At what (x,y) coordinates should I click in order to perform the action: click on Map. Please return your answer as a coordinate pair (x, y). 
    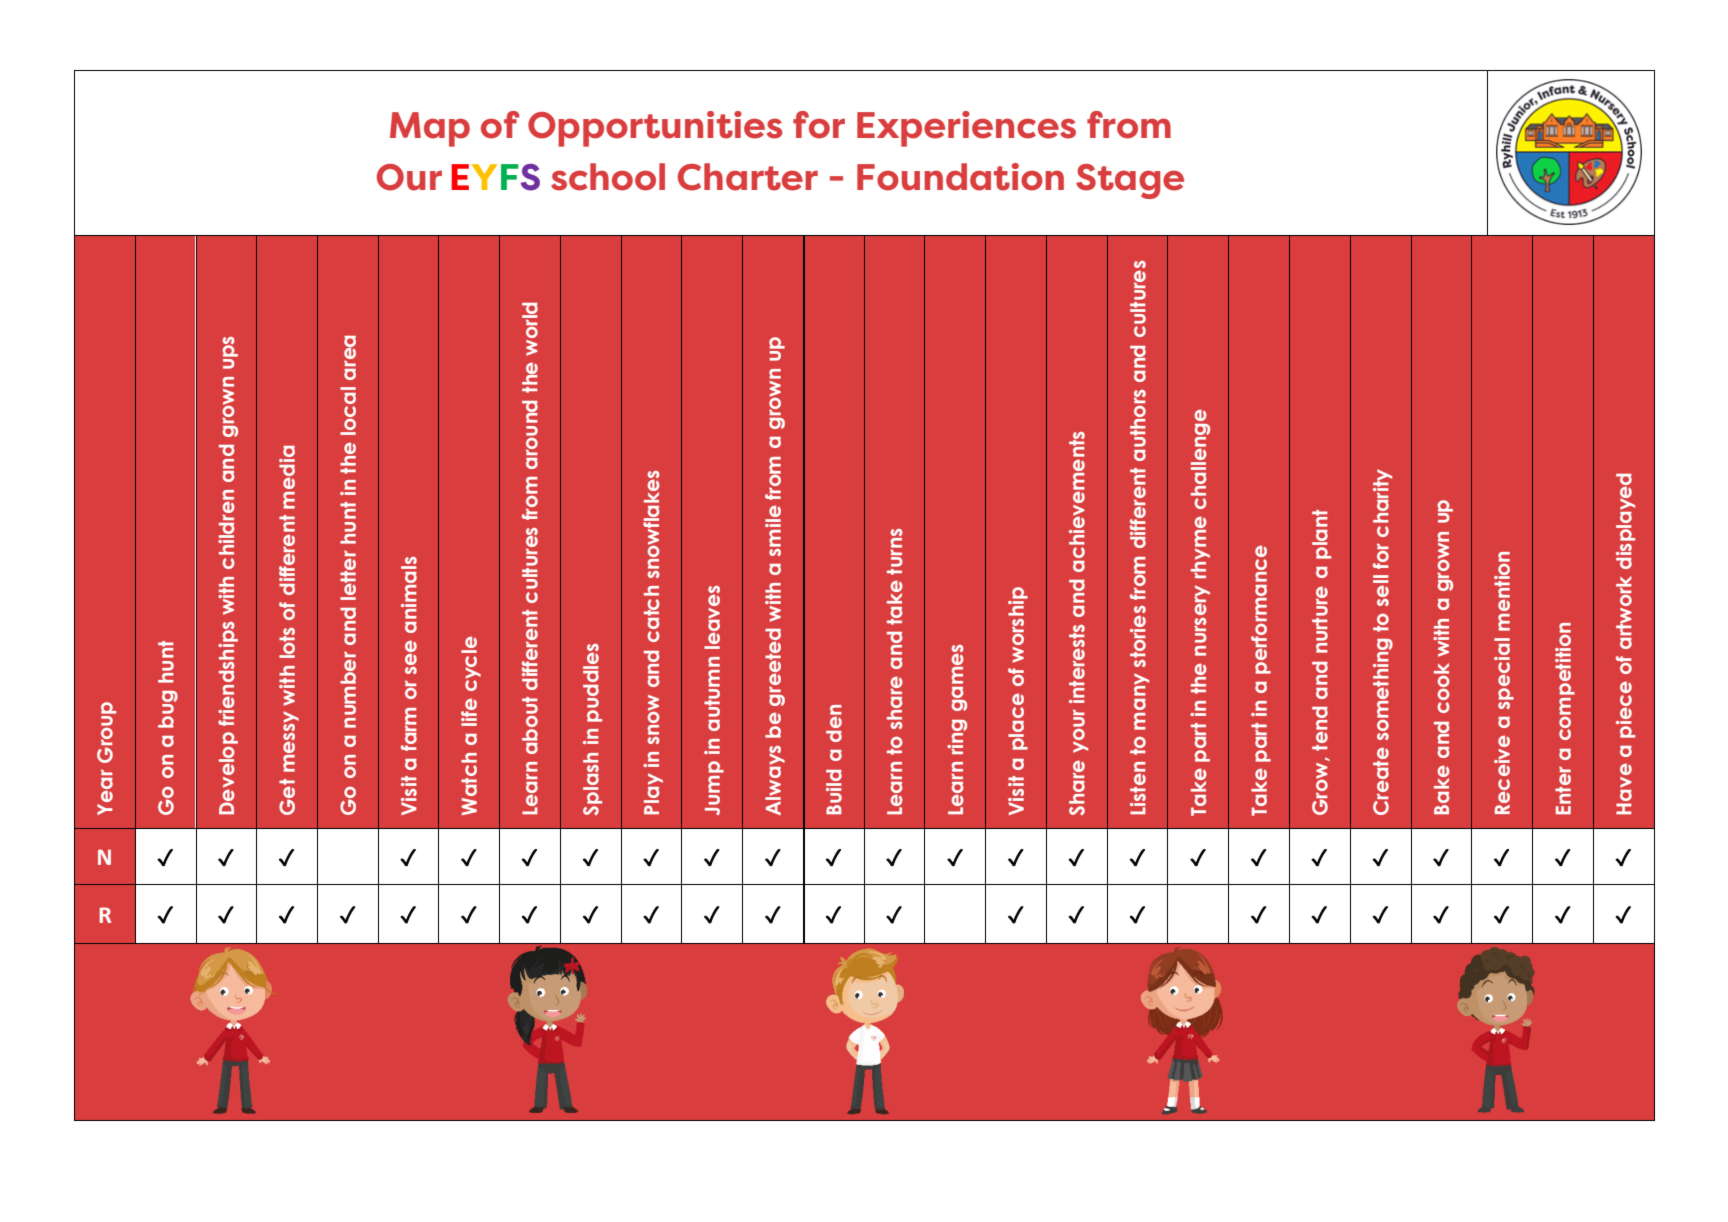
    Looking at the image, I should click on (430, 129).
